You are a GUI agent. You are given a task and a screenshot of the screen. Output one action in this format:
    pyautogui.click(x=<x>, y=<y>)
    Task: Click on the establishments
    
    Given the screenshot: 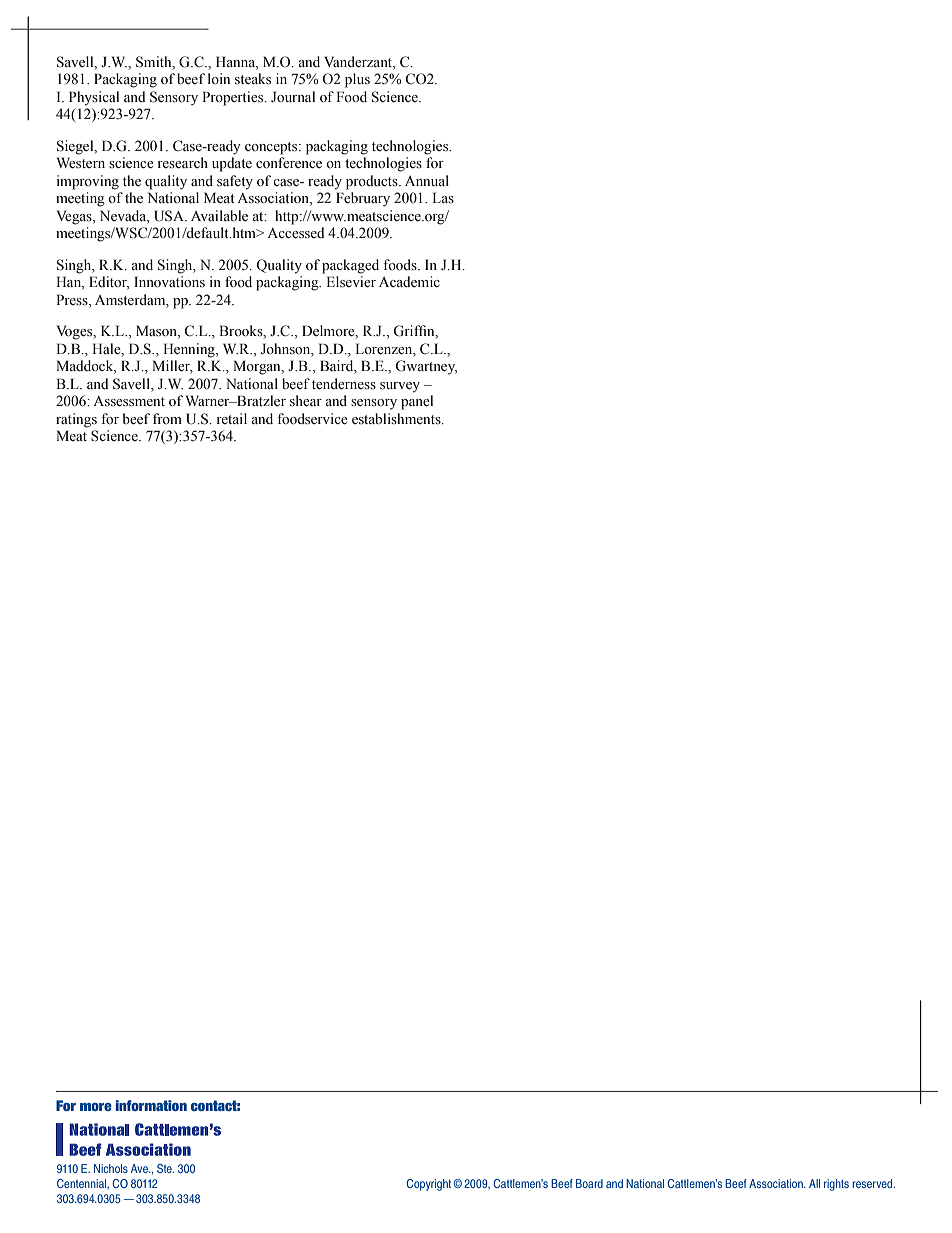 What is the action you would take?
    pyautogui.click(x=397, y=419)
